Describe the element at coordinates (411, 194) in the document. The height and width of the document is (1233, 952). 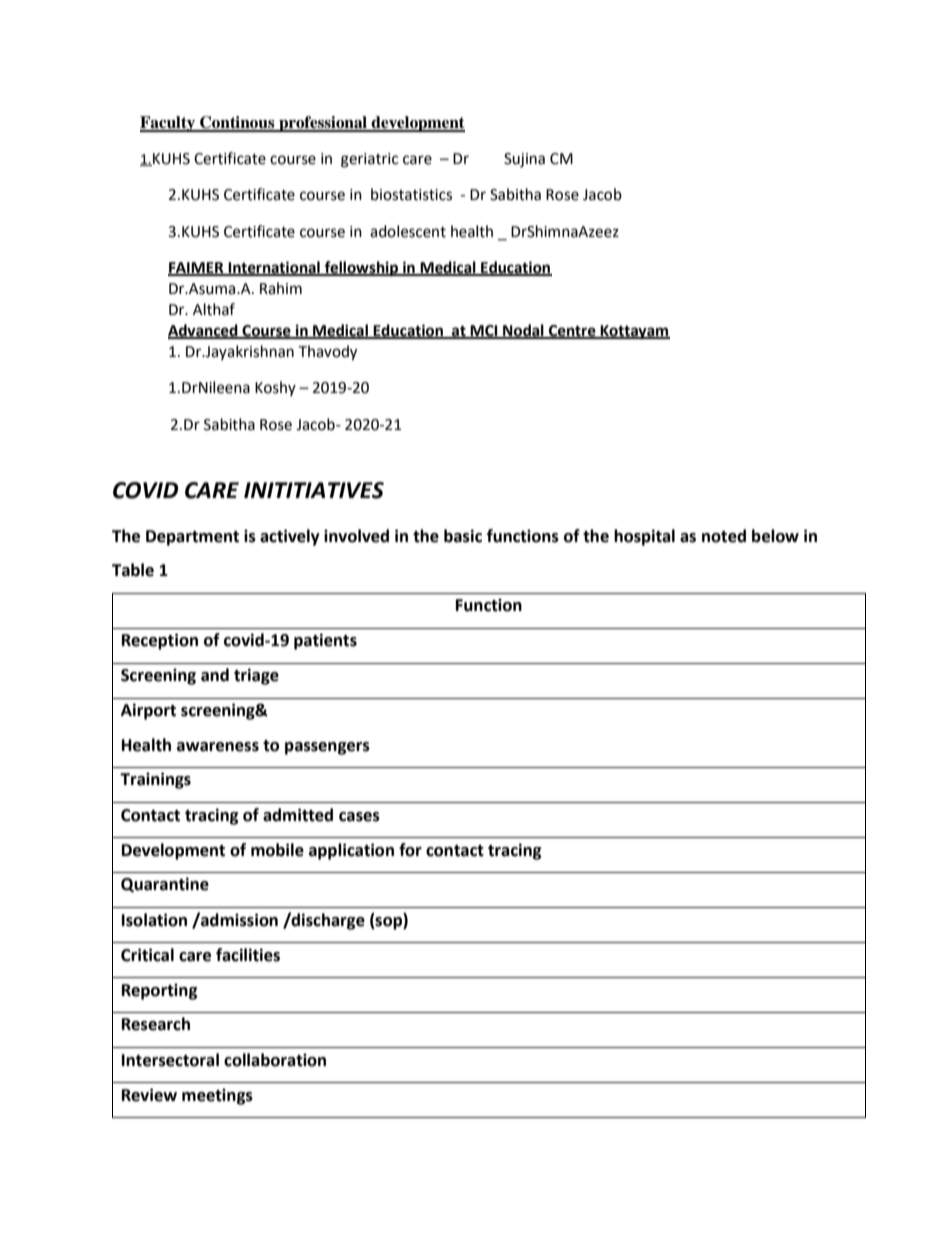
I see `biostatistics` at that location.
